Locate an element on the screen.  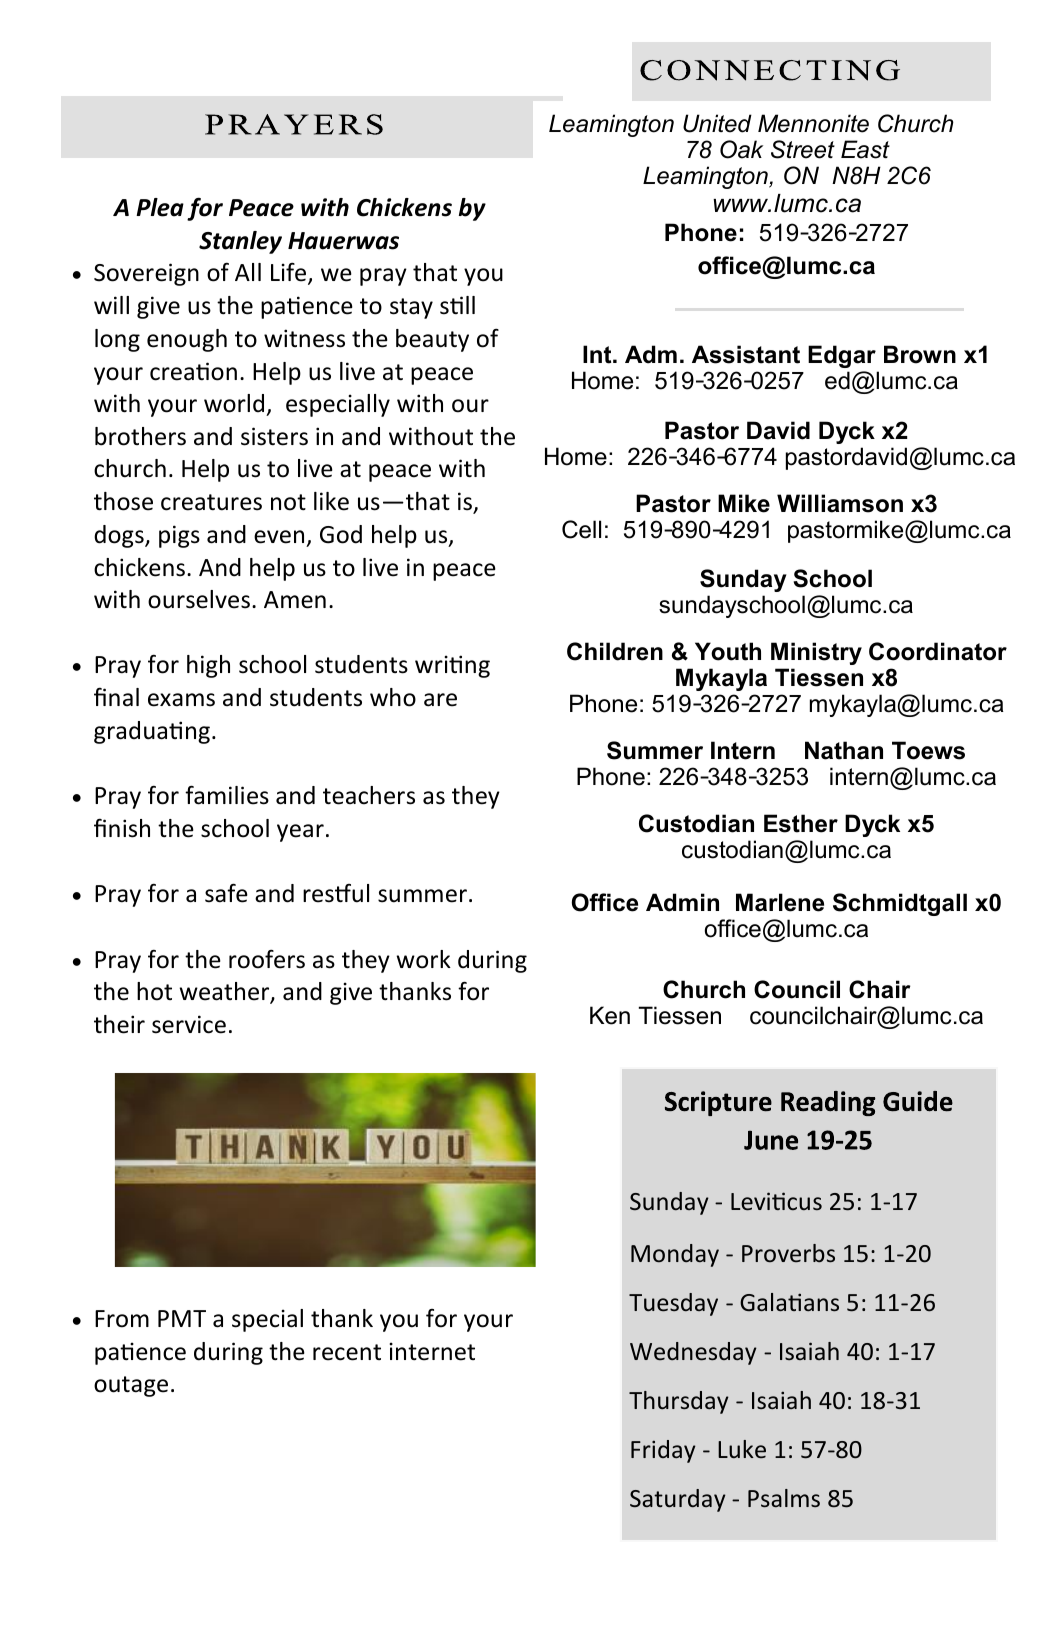
Marlene is located at coordinates (780, 902).
